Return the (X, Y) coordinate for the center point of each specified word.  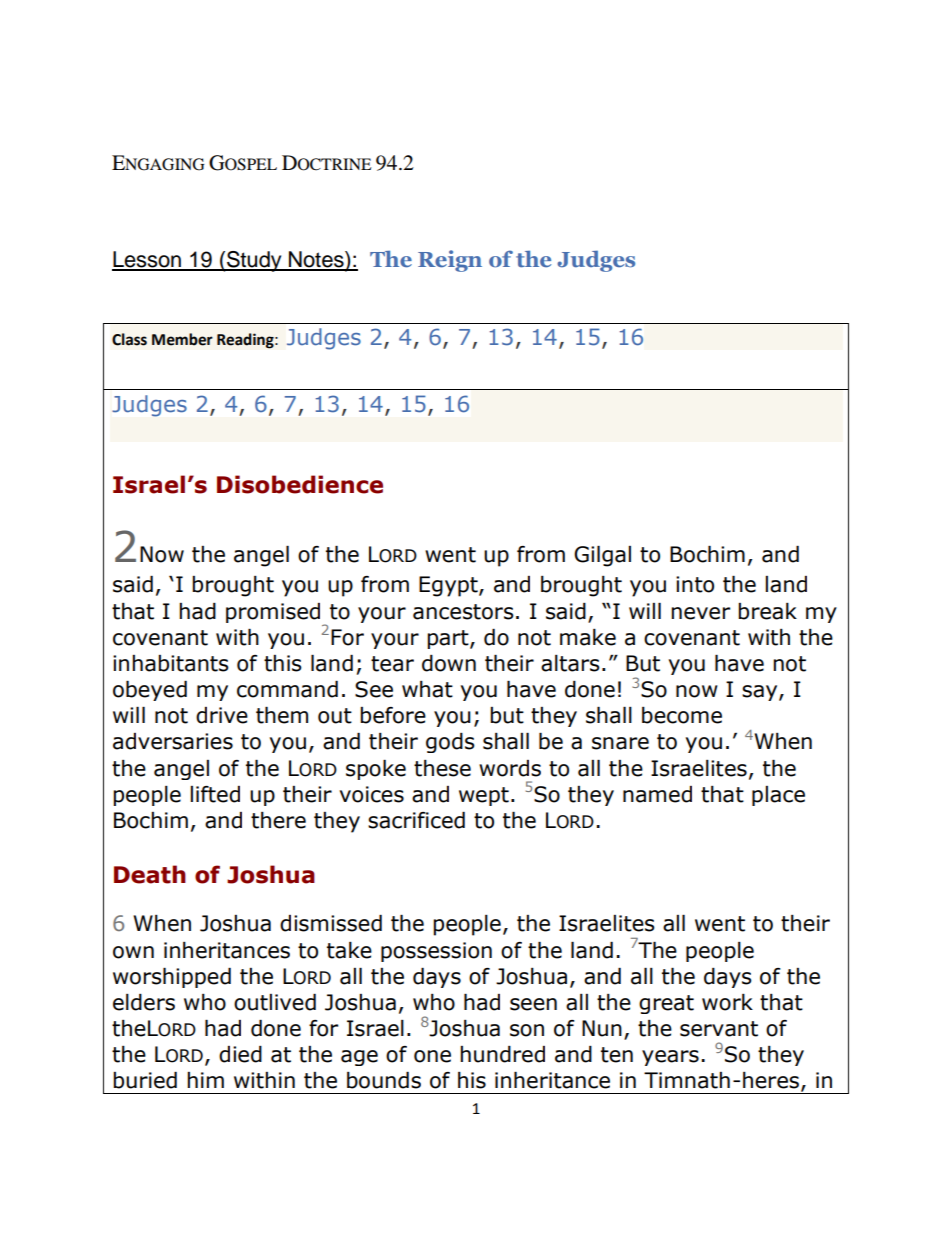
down (449, 663)
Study (254, 261)
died (240, 1054)
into (695, 584)
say (761, 693)
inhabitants (171, 663)
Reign (450, 261)
